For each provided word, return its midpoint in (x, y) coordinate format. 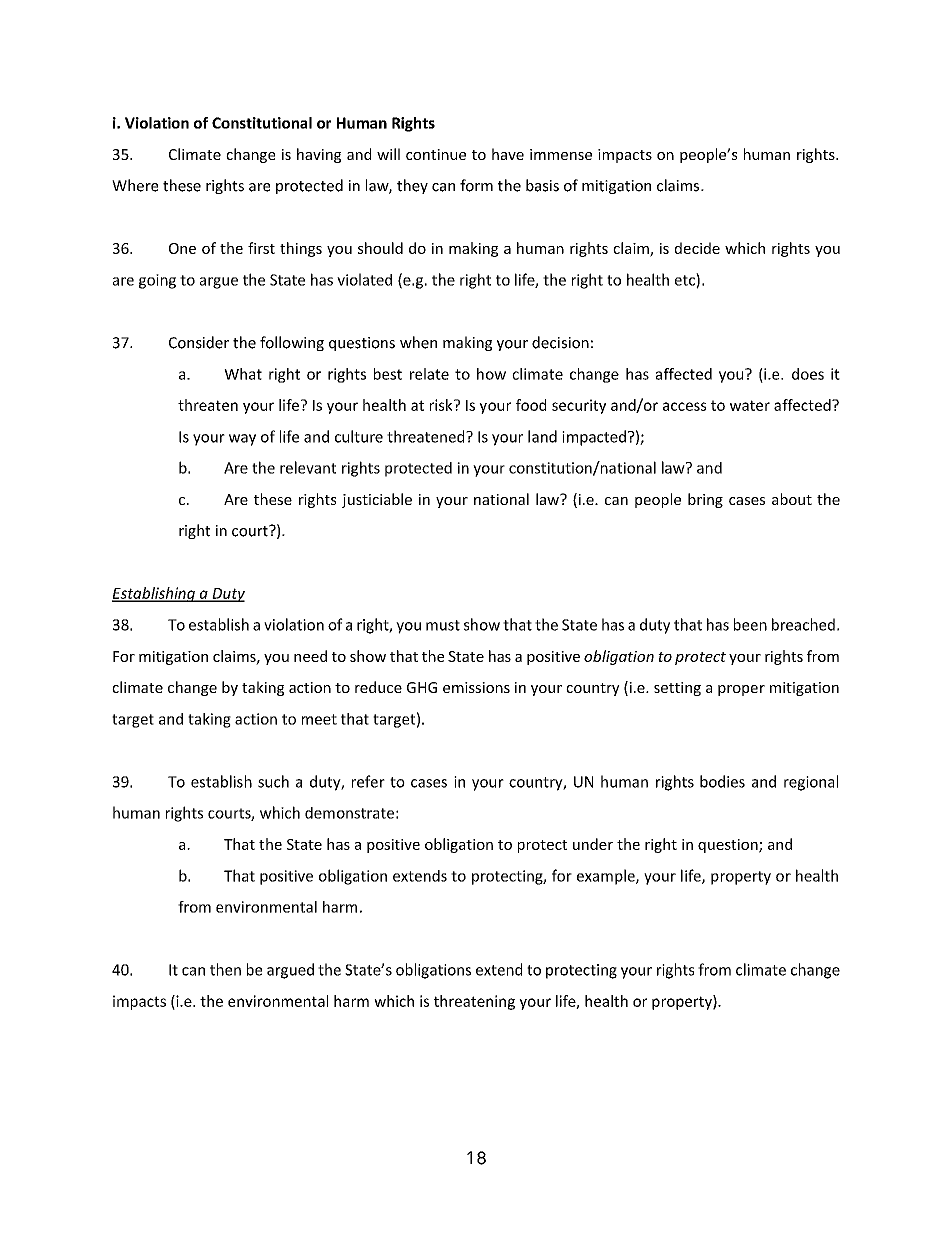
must (443, 625)
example (607, 877)
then (225, 969)
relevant (308, 467)
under (593, 844)
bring (705, 500)
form (476, 185)
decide (697, 248)
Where (135, 185)
